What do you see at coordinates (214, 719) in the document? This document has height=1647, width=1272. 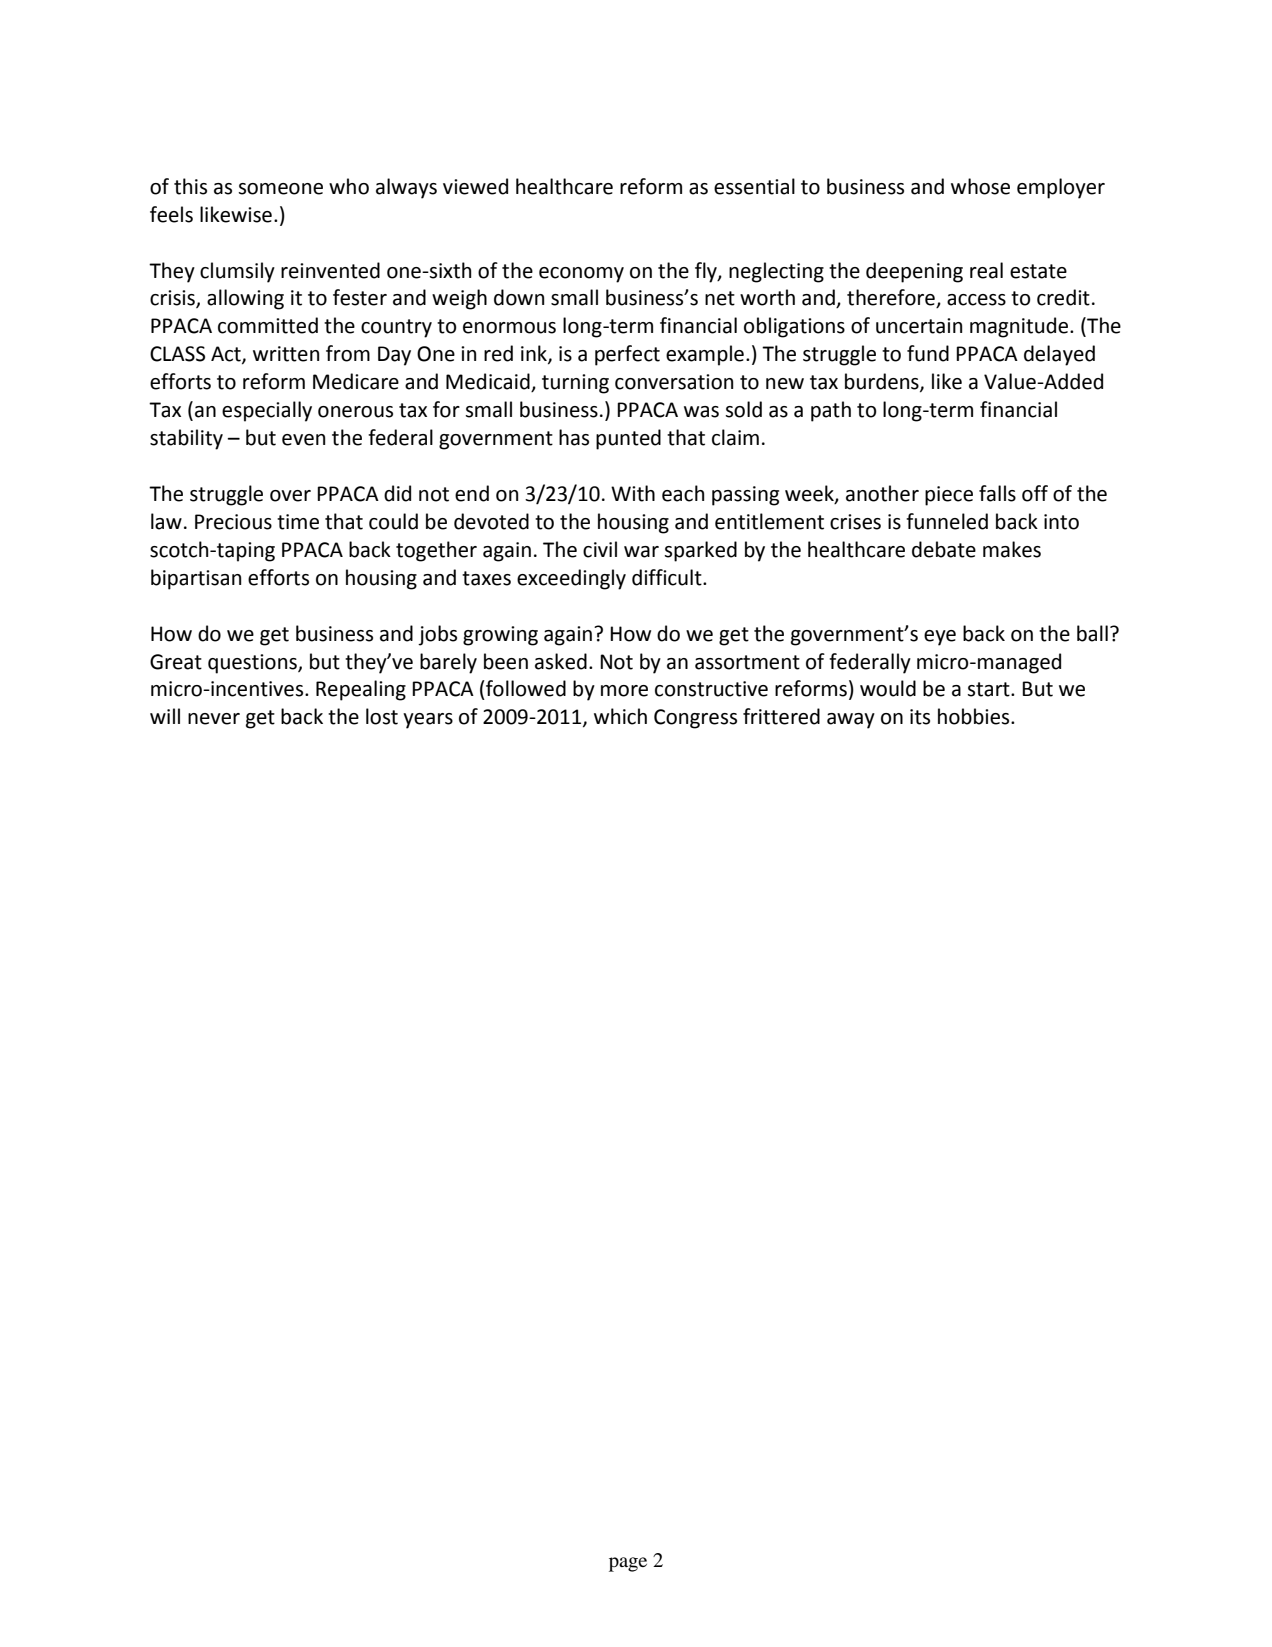 I see `never` at bounding box center [214, 719].
